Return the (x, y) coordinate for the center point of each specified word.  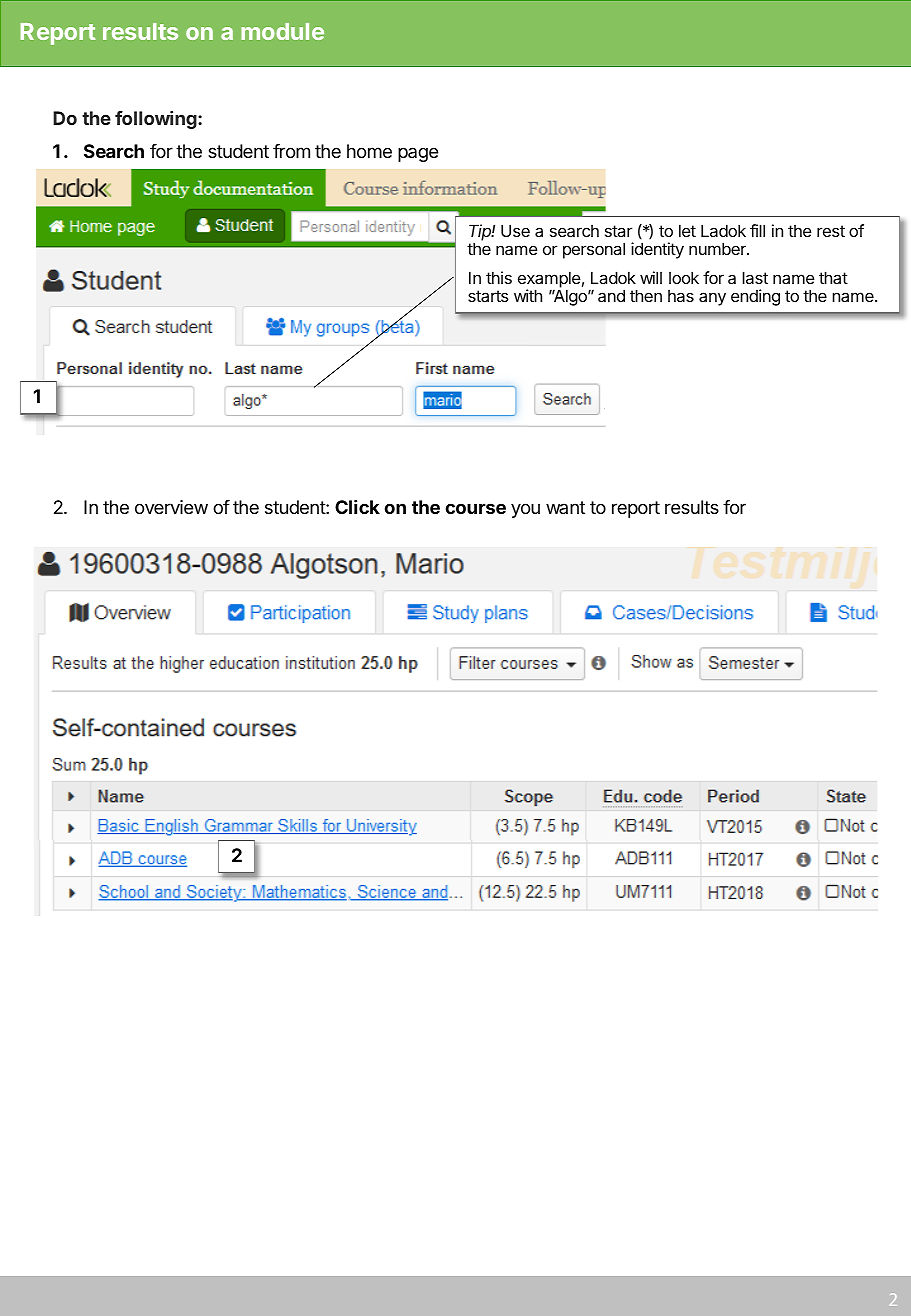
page (418, 154)
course (475, 508)
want (565, 507)
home (369, 151)
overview (171, 507)
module (282, 31)
